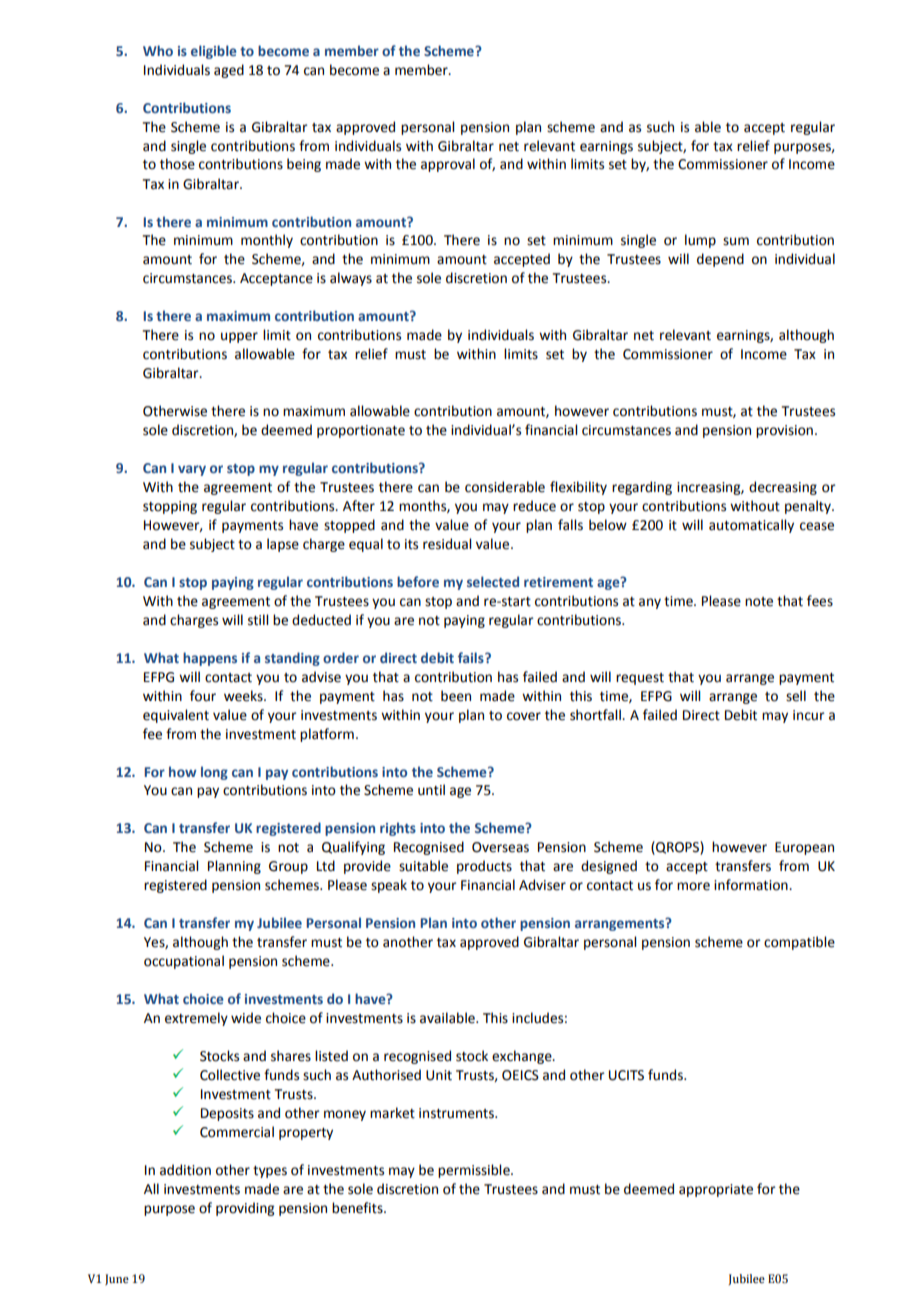  Describe the element at coordinates (214, 773) in the document. I see `long` at that location.
